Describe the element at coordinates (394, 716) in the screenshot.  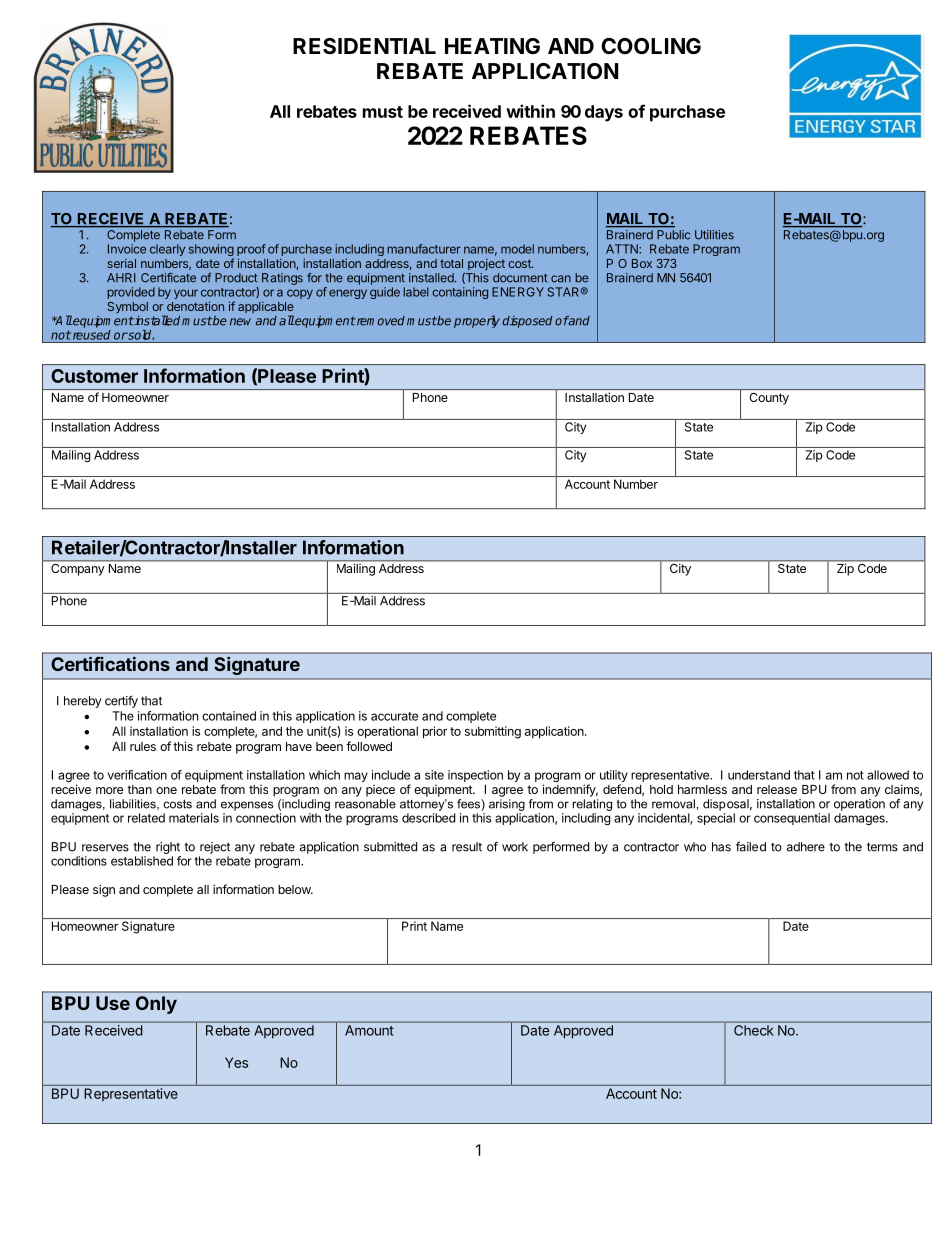
I see `accurate` at that location.
